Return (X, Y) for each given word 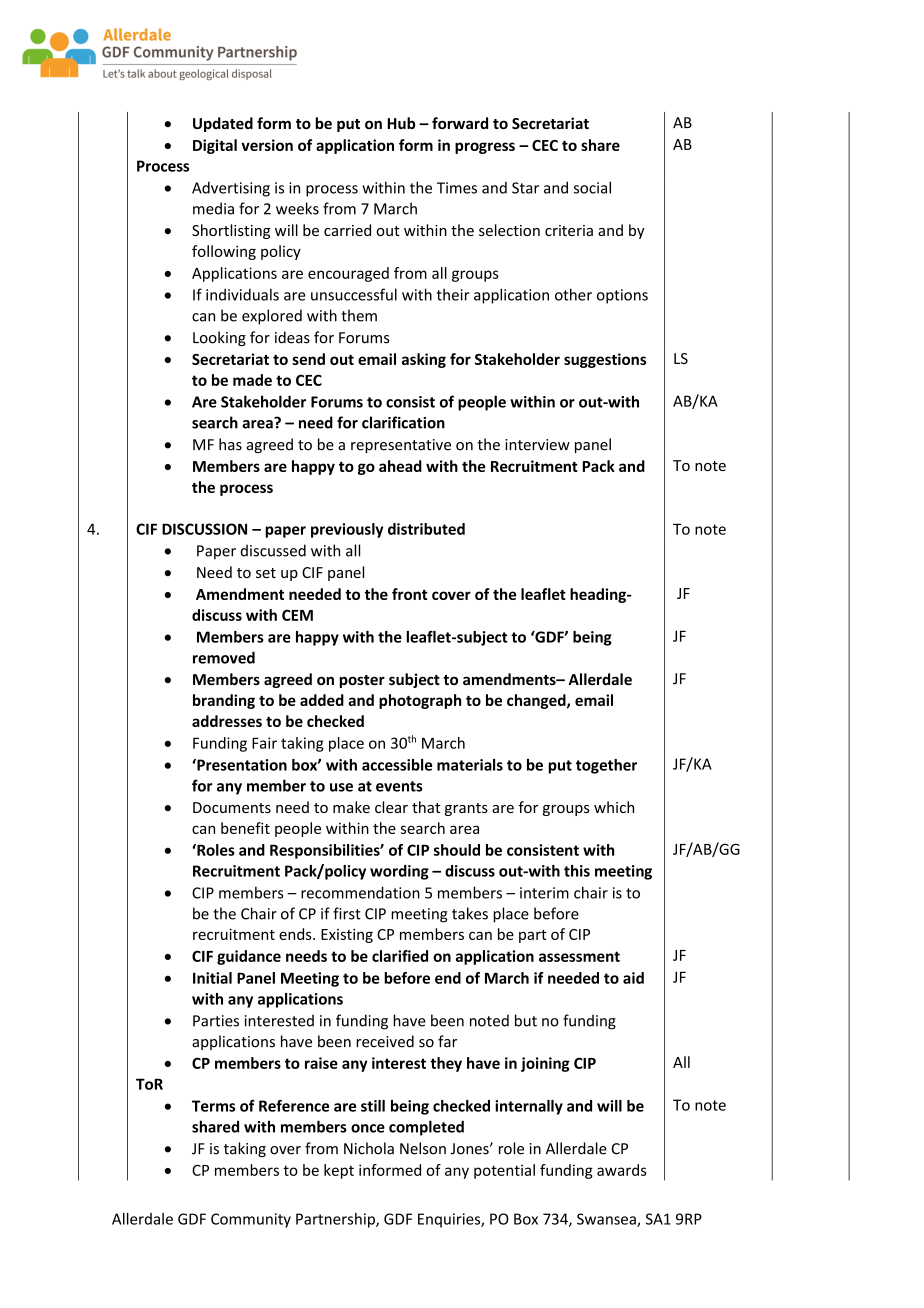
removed (224, 657)
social (592, 187)
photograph (420, 701)
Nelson (423, 1148)
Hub (401, 123)
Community (251, 1220)
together (606, 766)
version (267, 145)
